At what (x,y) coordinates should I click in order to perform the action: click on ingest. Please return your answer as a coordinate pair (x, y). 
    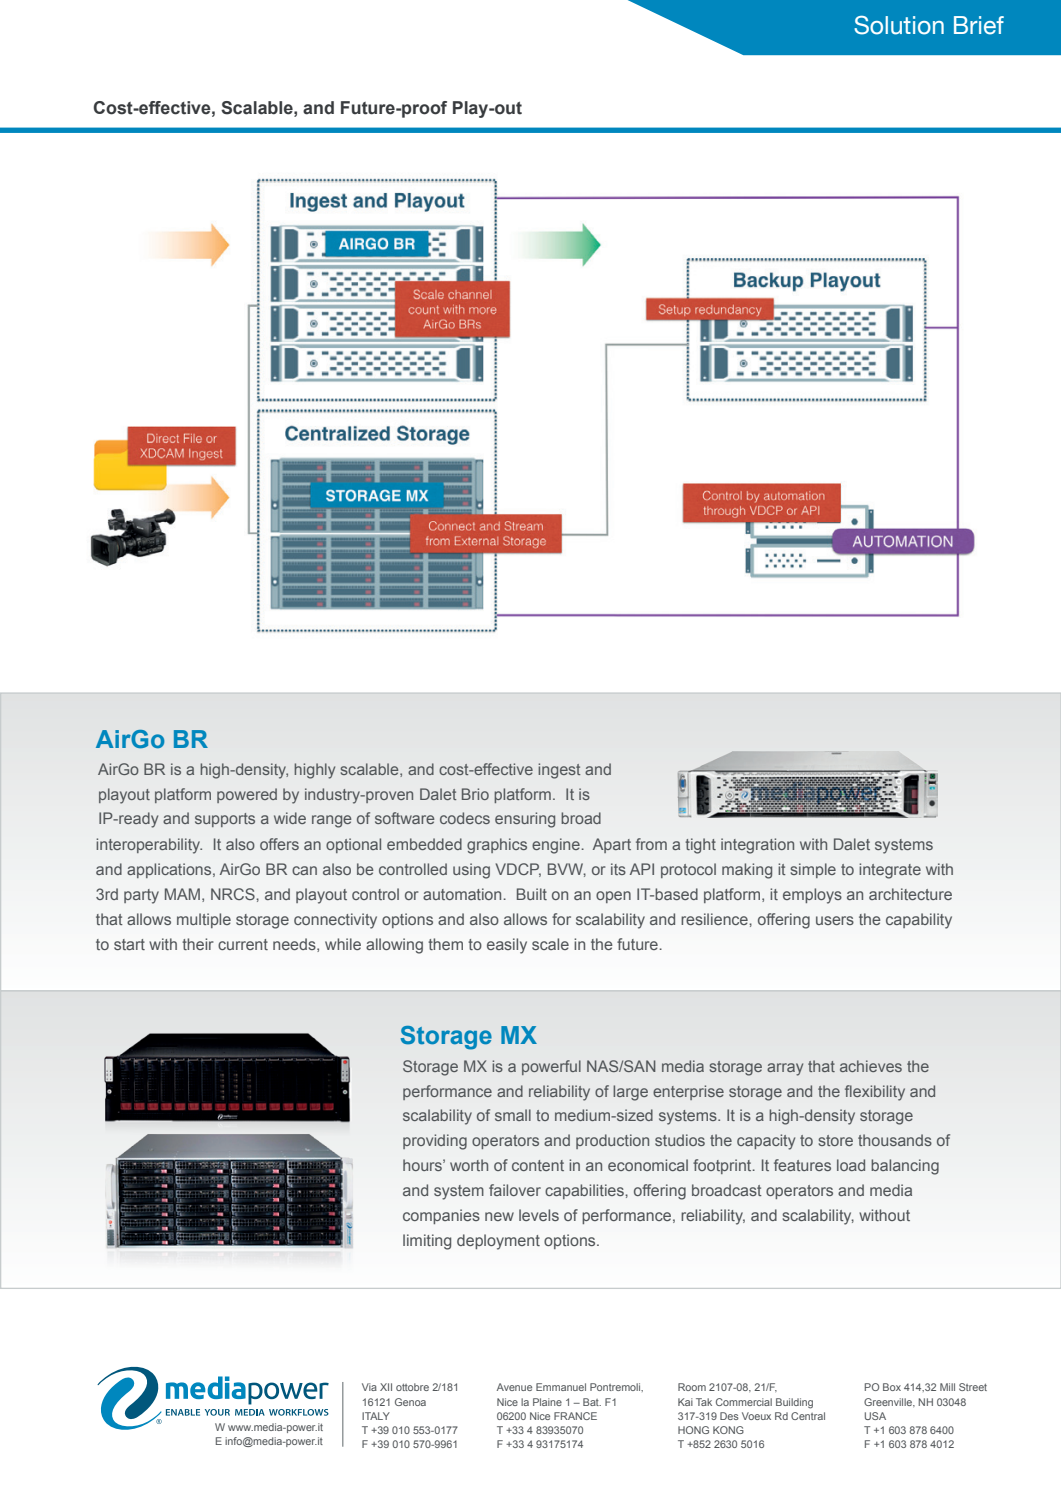
    Looking at the image, I should click on (559, 771).
